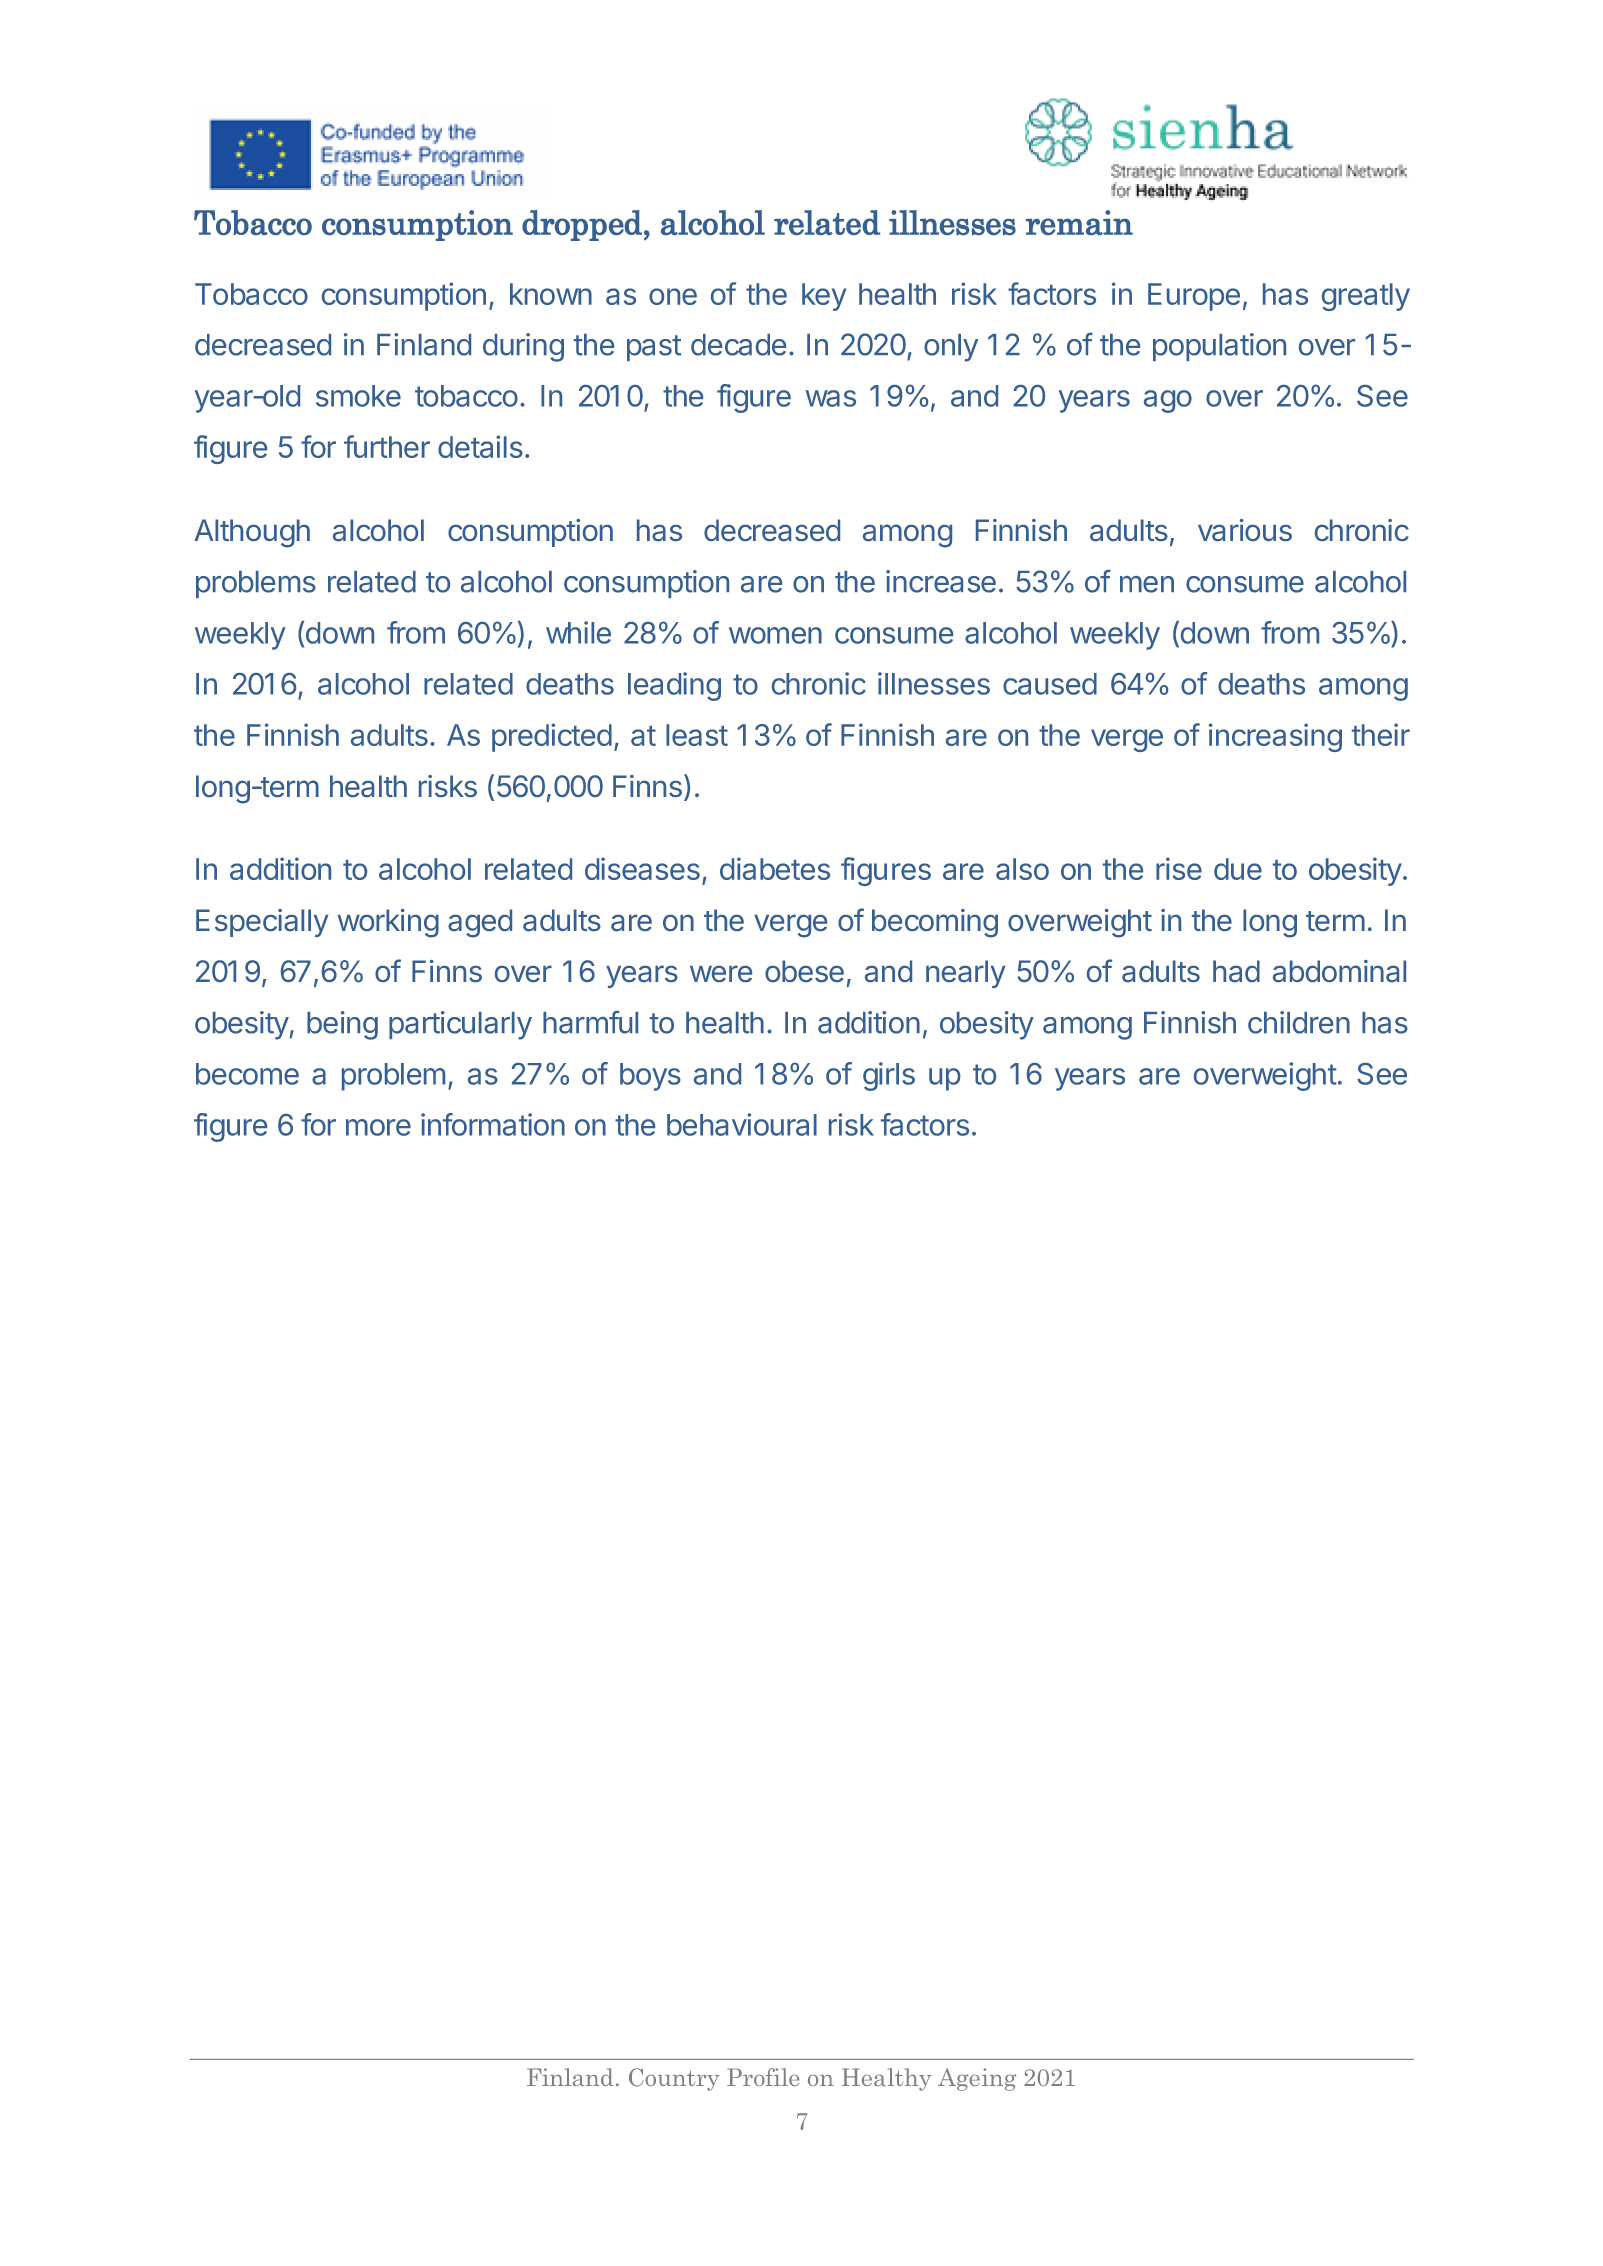 The width and height of the page is (1603, 2266). Describe the element at coordinates (977, 2079) in the page. I see `Ageing` at that location.
